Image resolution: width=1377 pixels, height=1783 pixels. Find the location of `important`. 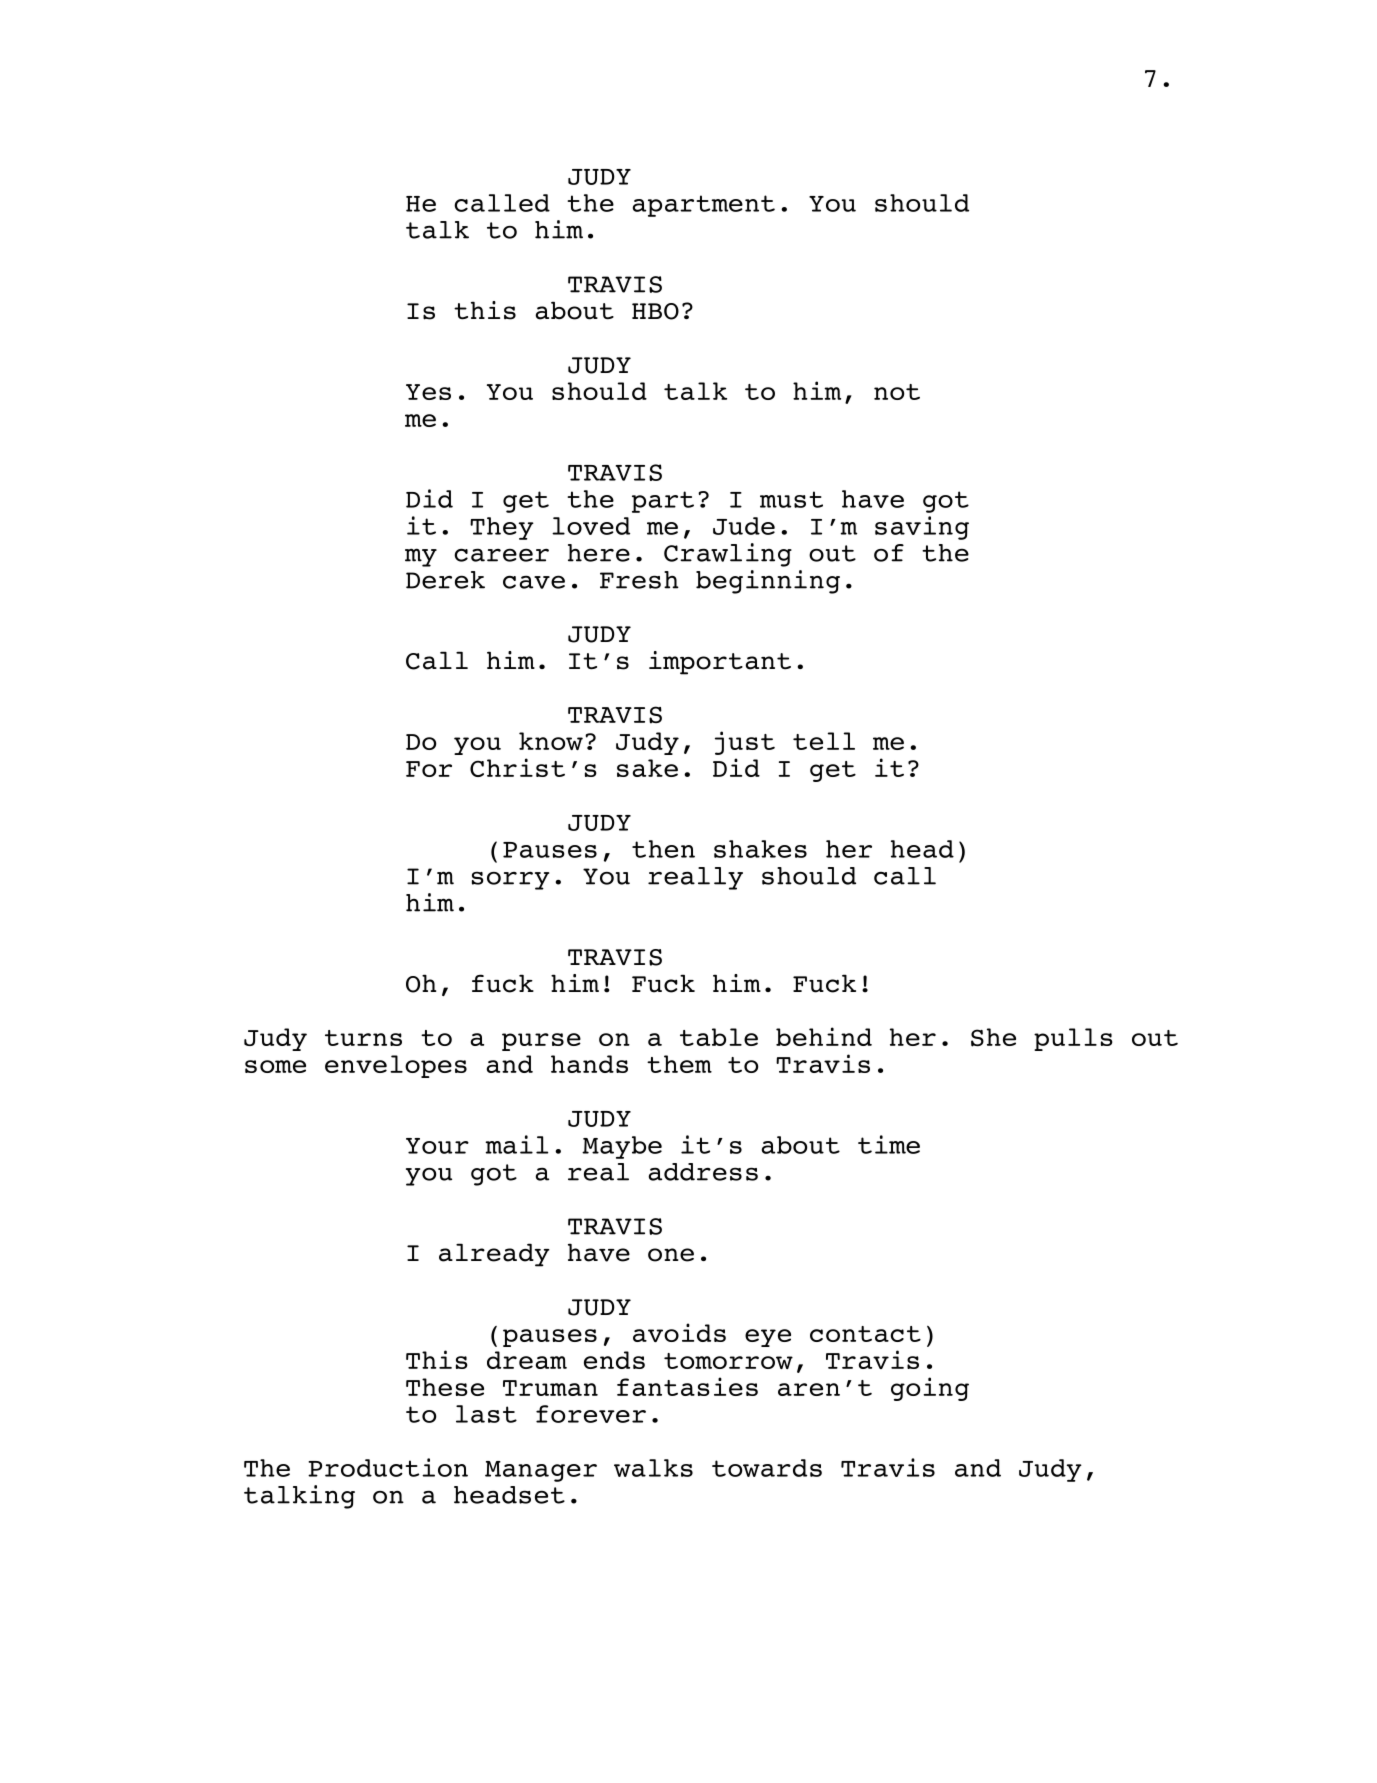

important is located at coordinates (720, 663).
